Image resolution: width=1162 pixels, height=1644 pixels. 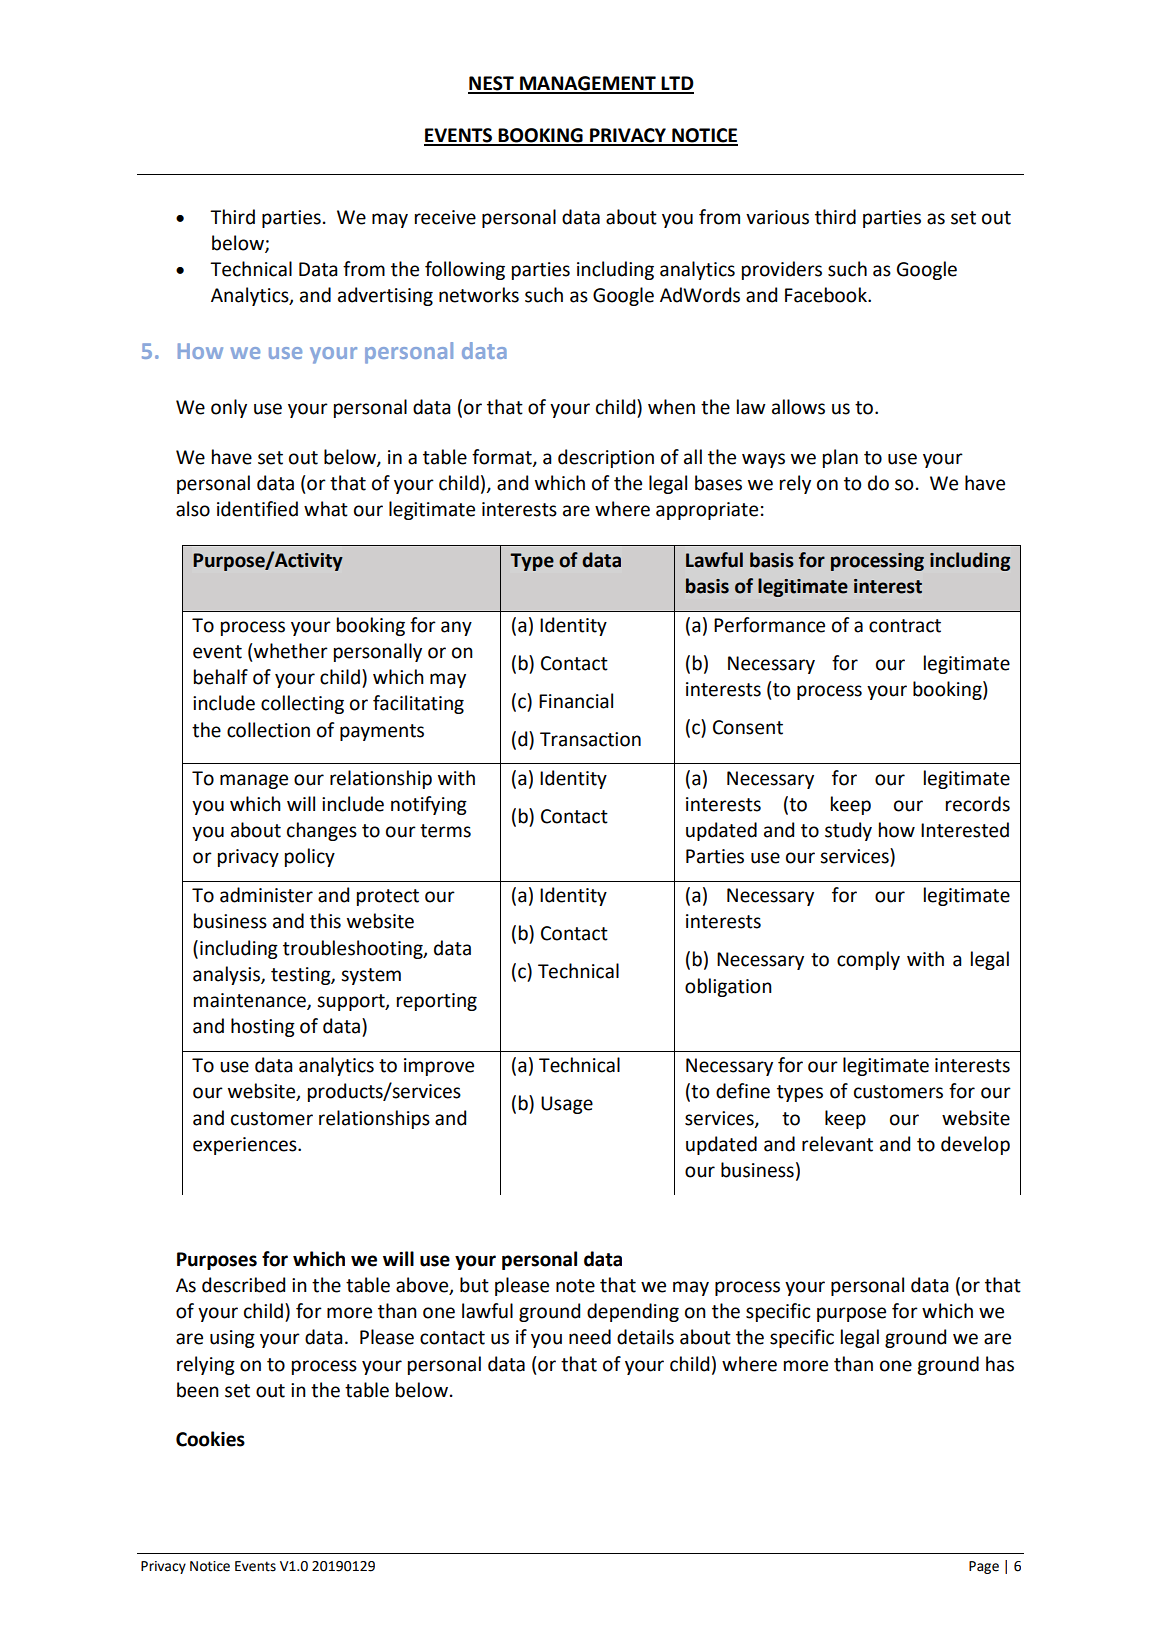 I want to click on Facebook, so click(x=827, y=295).
